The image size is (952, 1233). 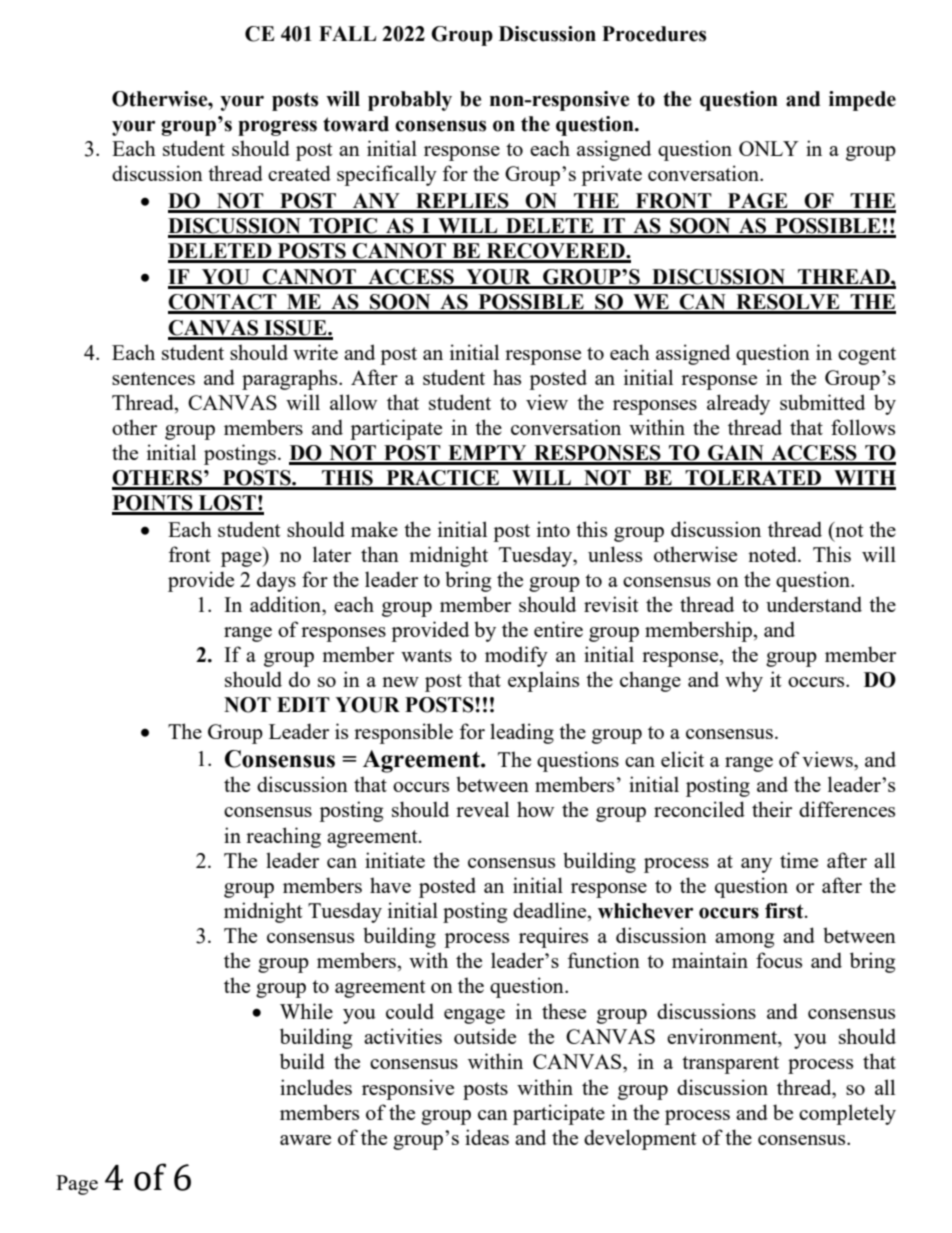 I want to click on progress, so click(x=277, y=128).
